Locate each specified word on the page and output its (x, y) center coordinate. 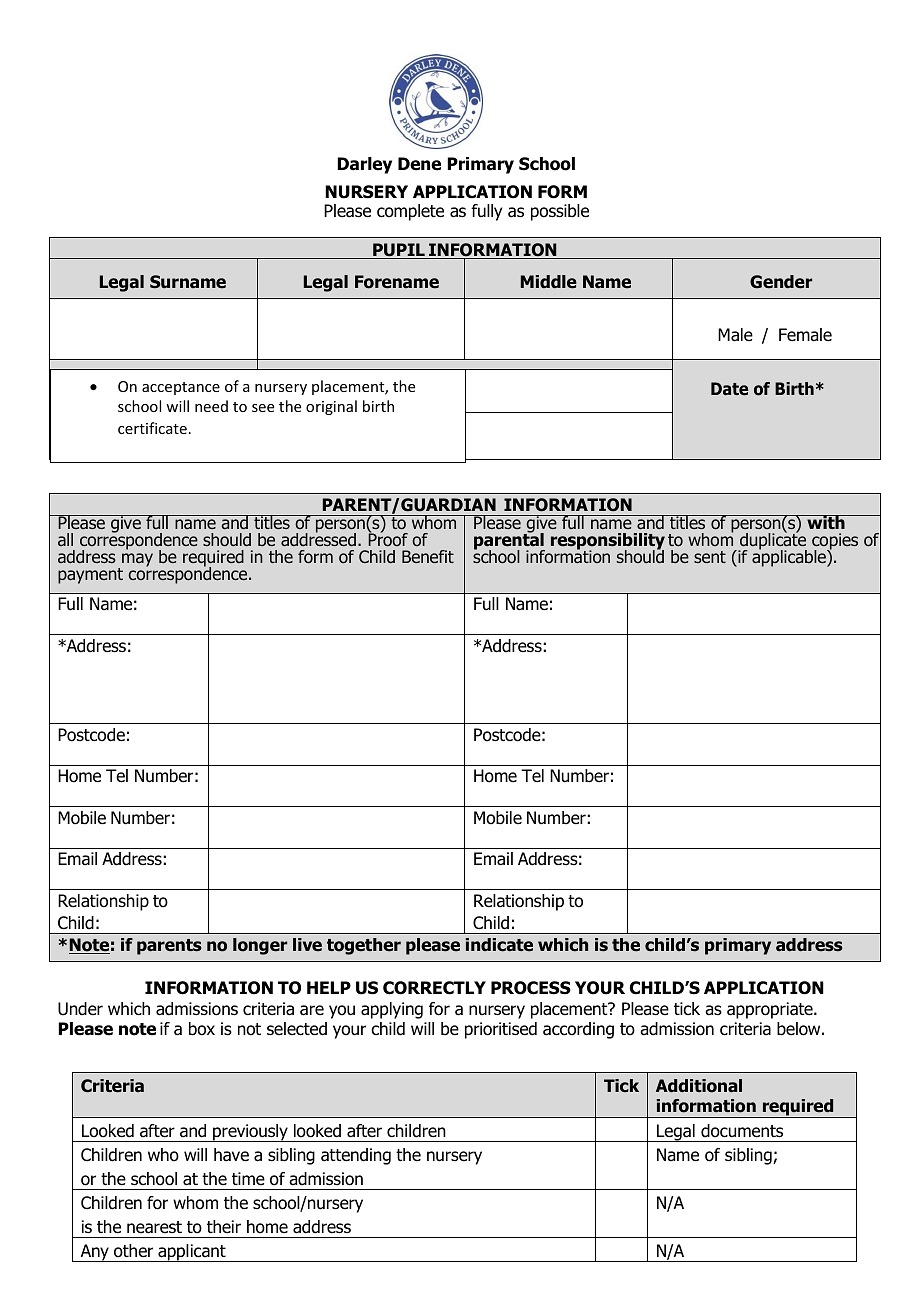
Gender (781, 282)
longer (260, 946)
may (137, 560)
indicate (499, 945)
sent (710, 557)
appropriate (771, 1010)
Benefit (428, 556)
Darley (364, 165)
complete (410, 212)
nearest (154, 1227)
